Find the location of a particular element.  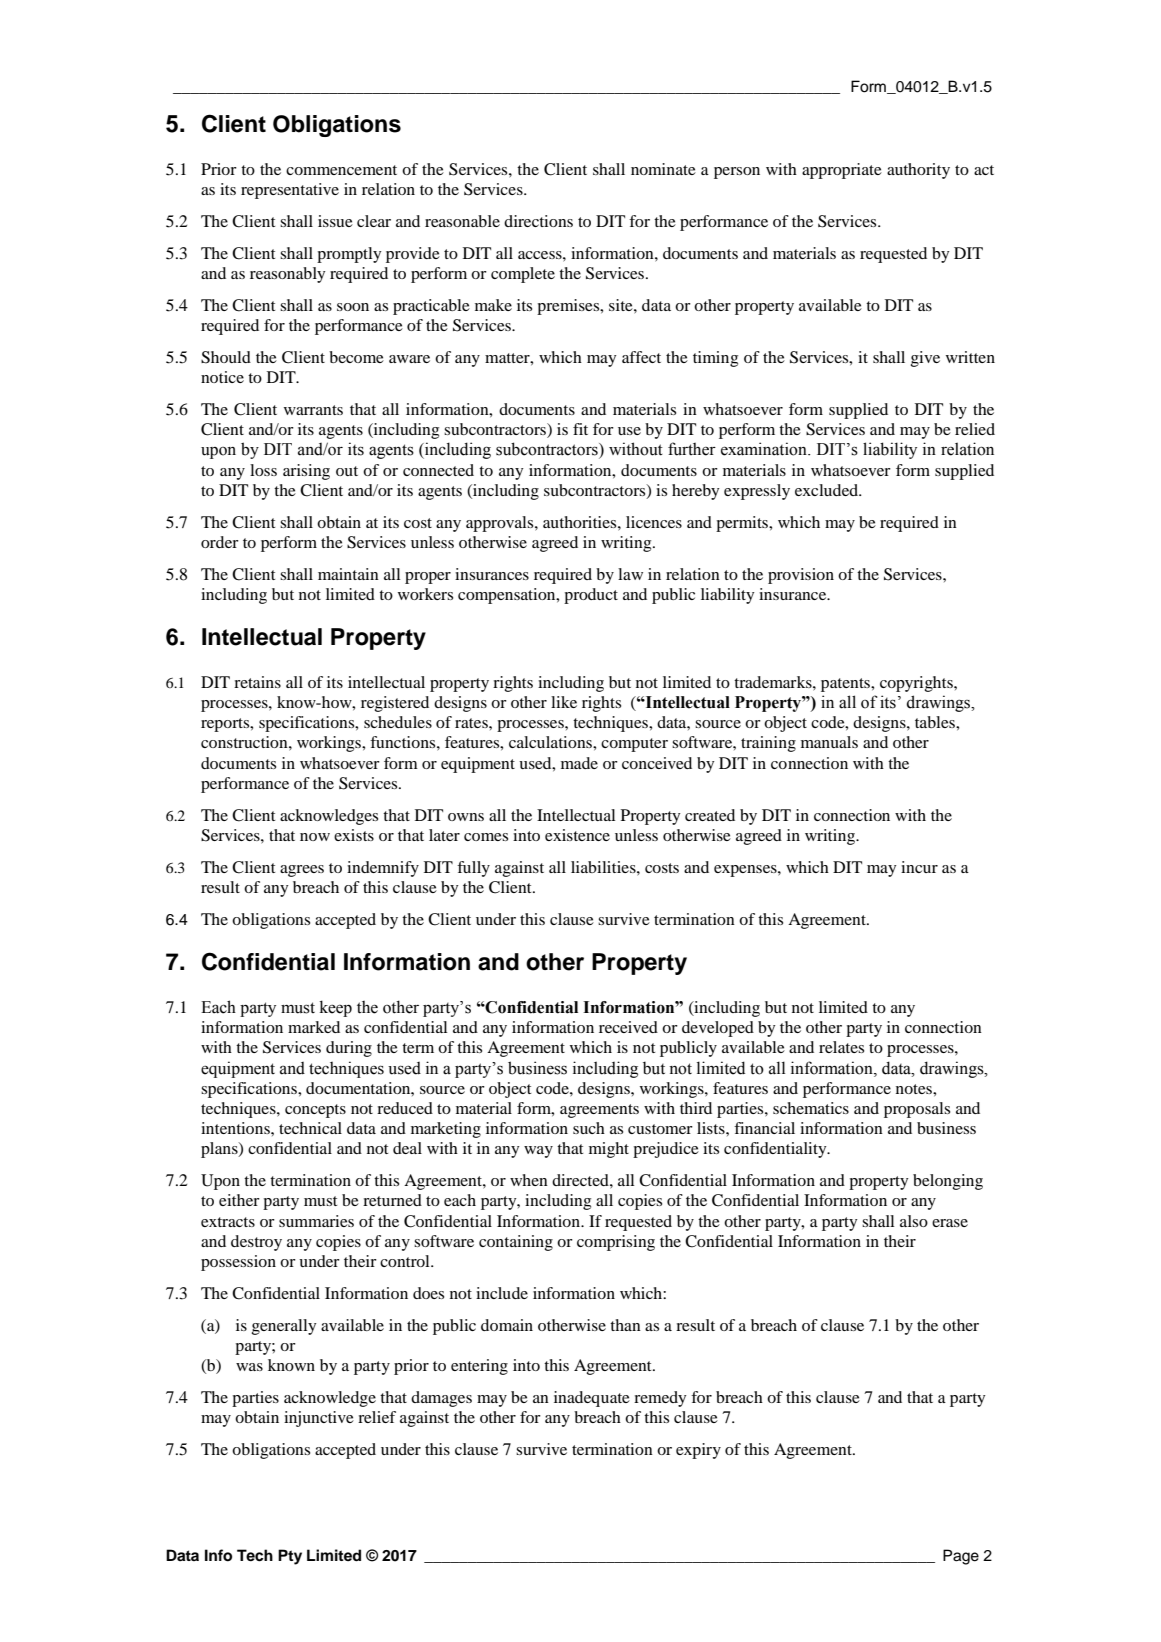

issue is located at coordinates (335, 221).
